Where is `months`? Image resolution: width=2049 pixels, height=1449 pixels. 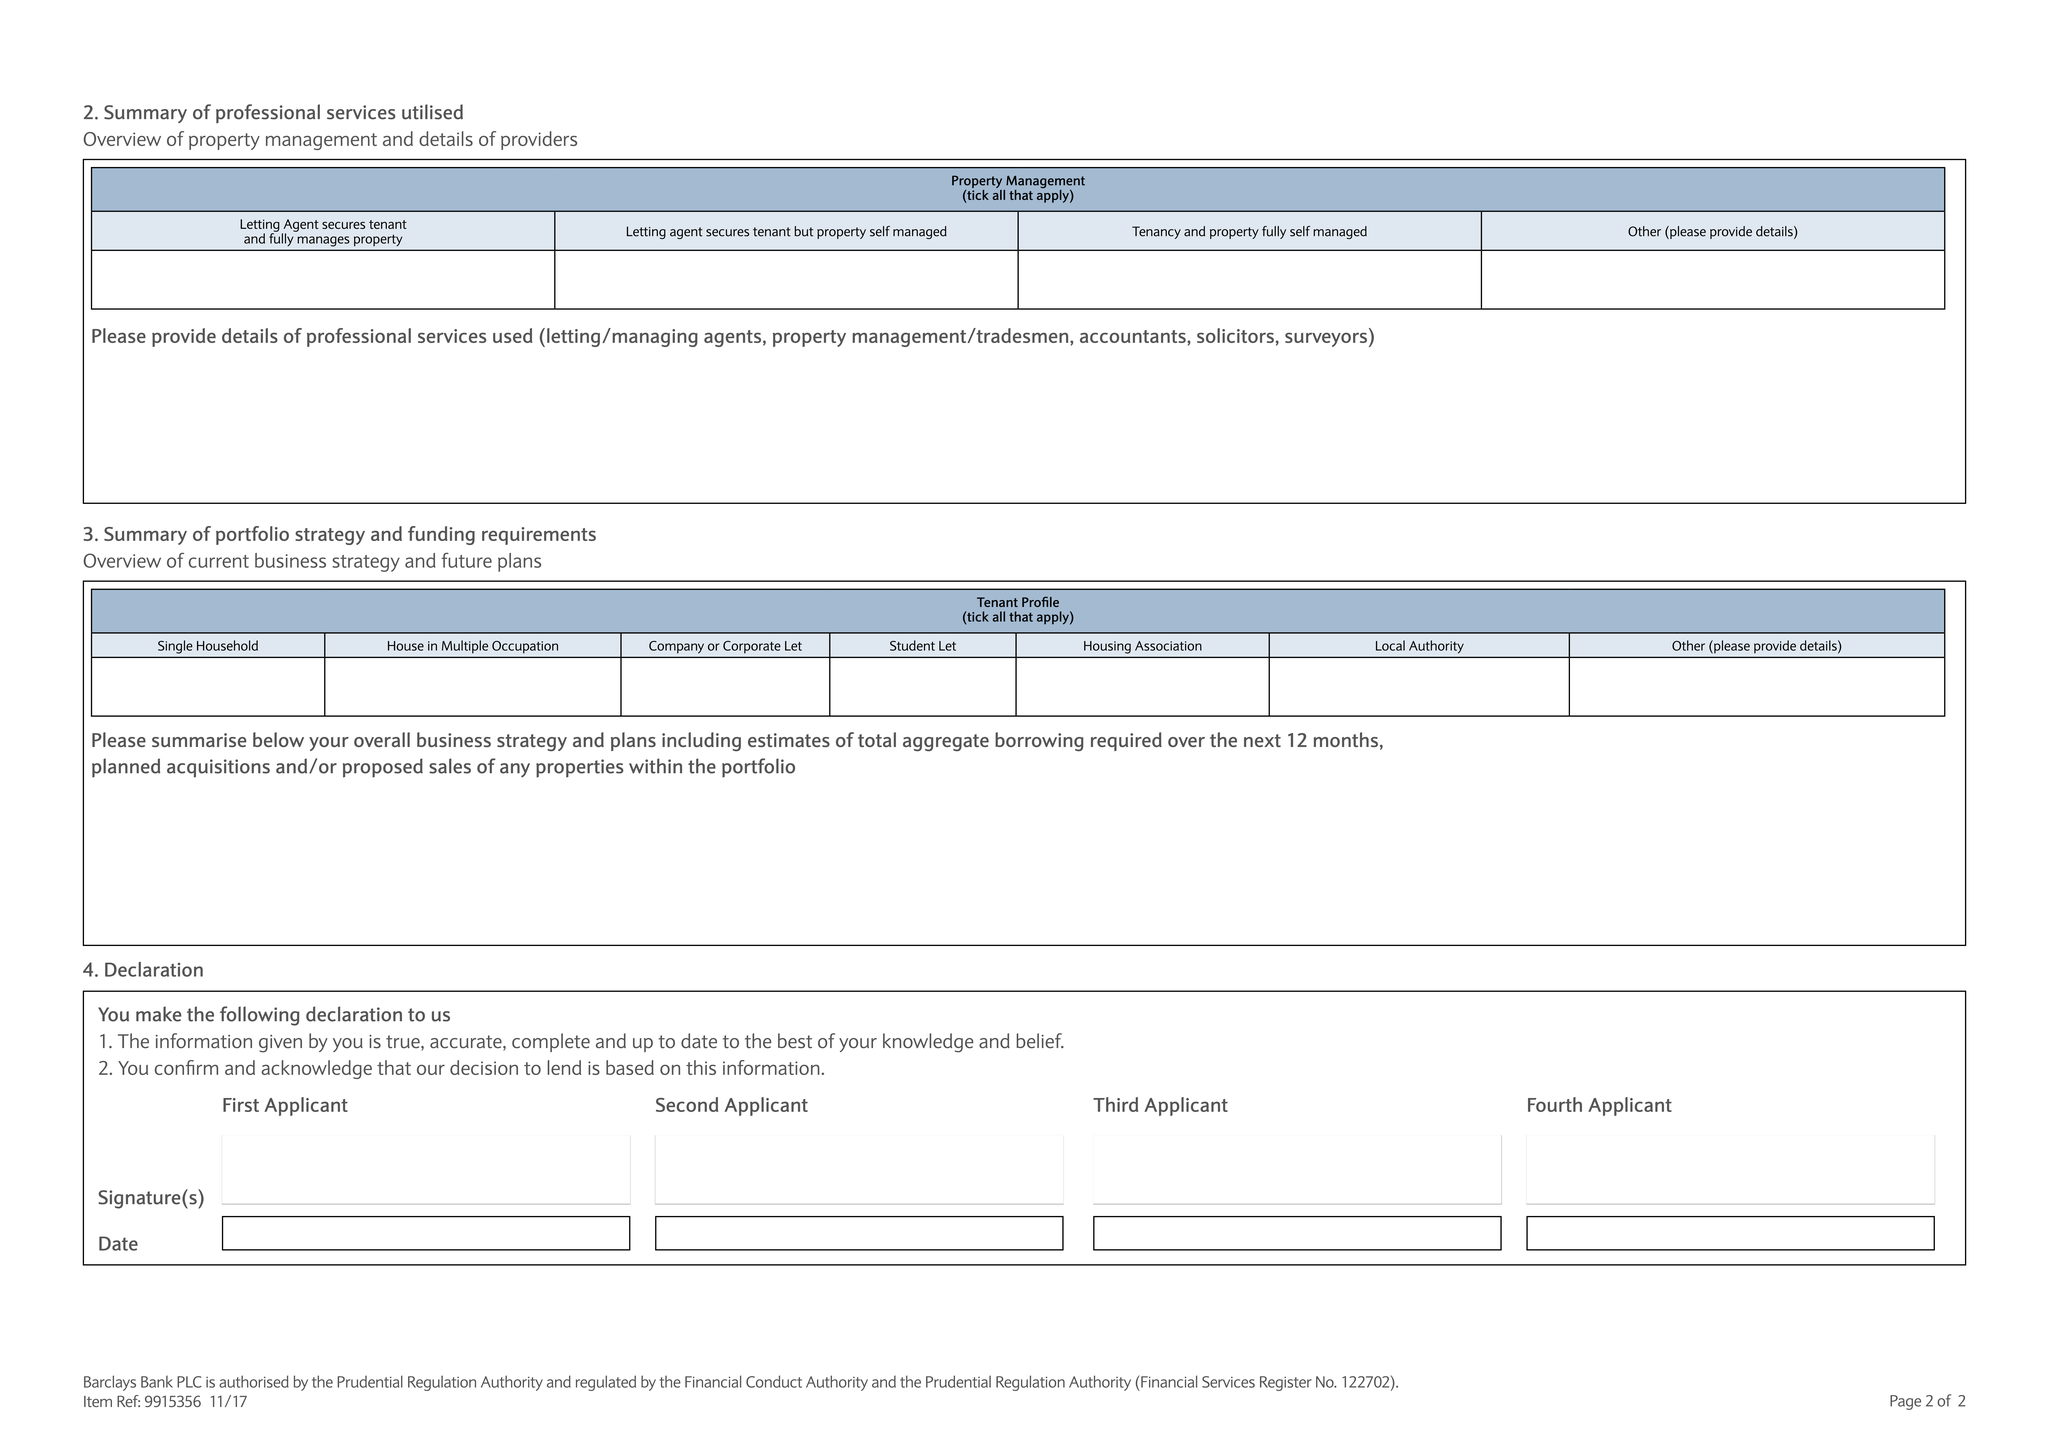 months is located at coordinates (1346, 739).
